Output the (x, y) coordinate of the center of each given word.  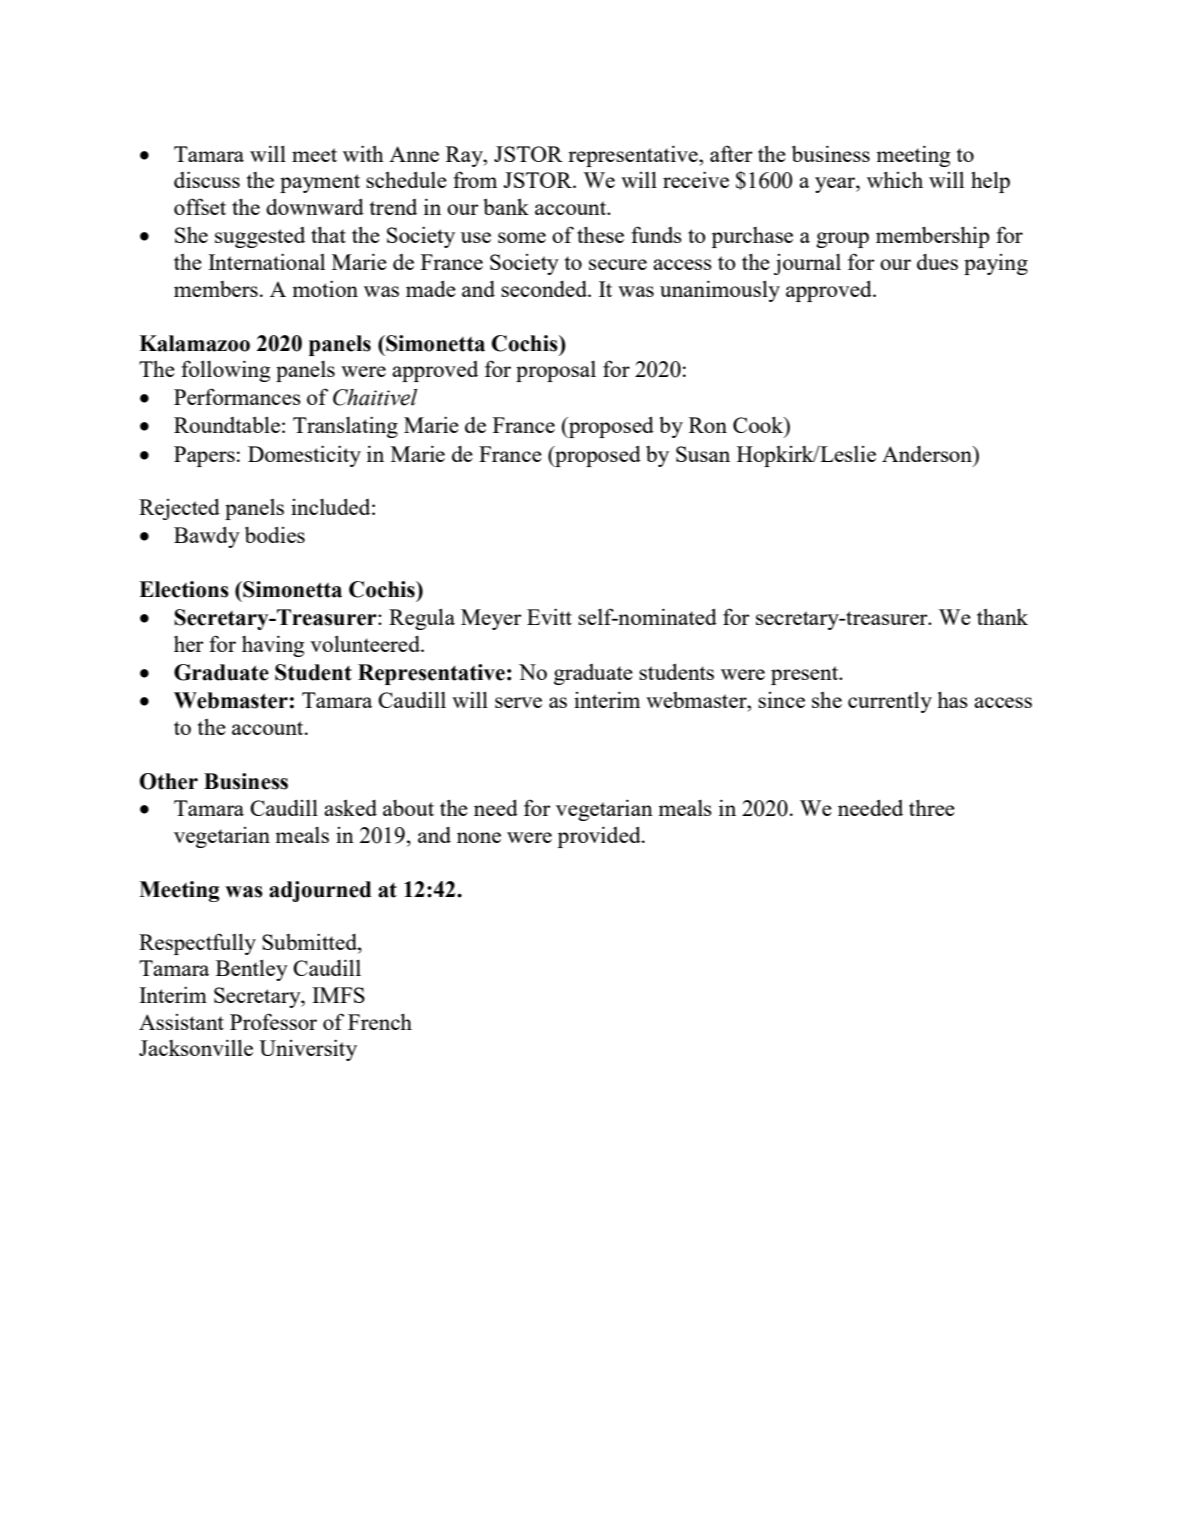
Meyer (491, 619)
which (895, 180)
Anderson (928, 455)
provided (600, 837)
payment (320, 183)
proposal (556, 371)
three (932, 808)
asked (350, 808)
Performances (237, 396)
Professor (273, 1021)
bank (506, 206)
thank (1002, 617)
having (273, 646)
